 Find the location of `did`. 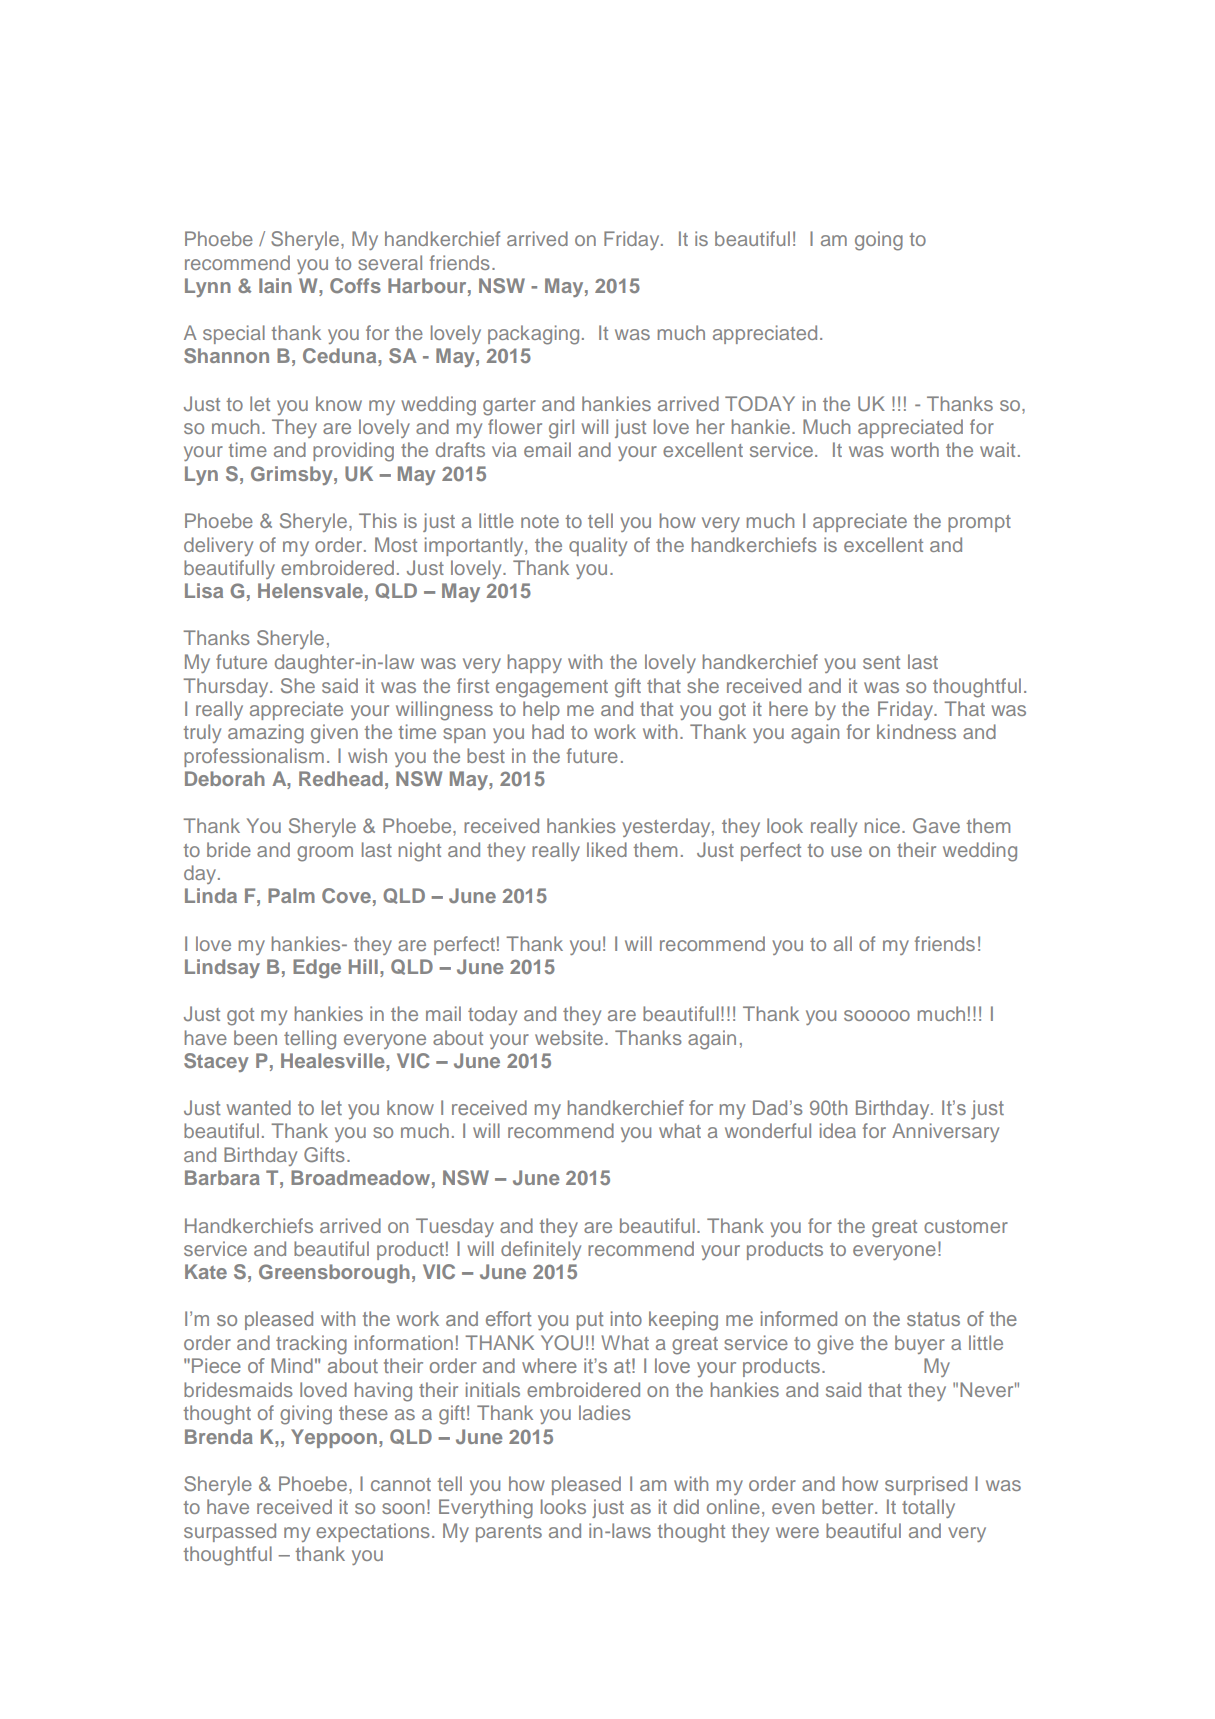

did is located at coordinates (686, 1506).
